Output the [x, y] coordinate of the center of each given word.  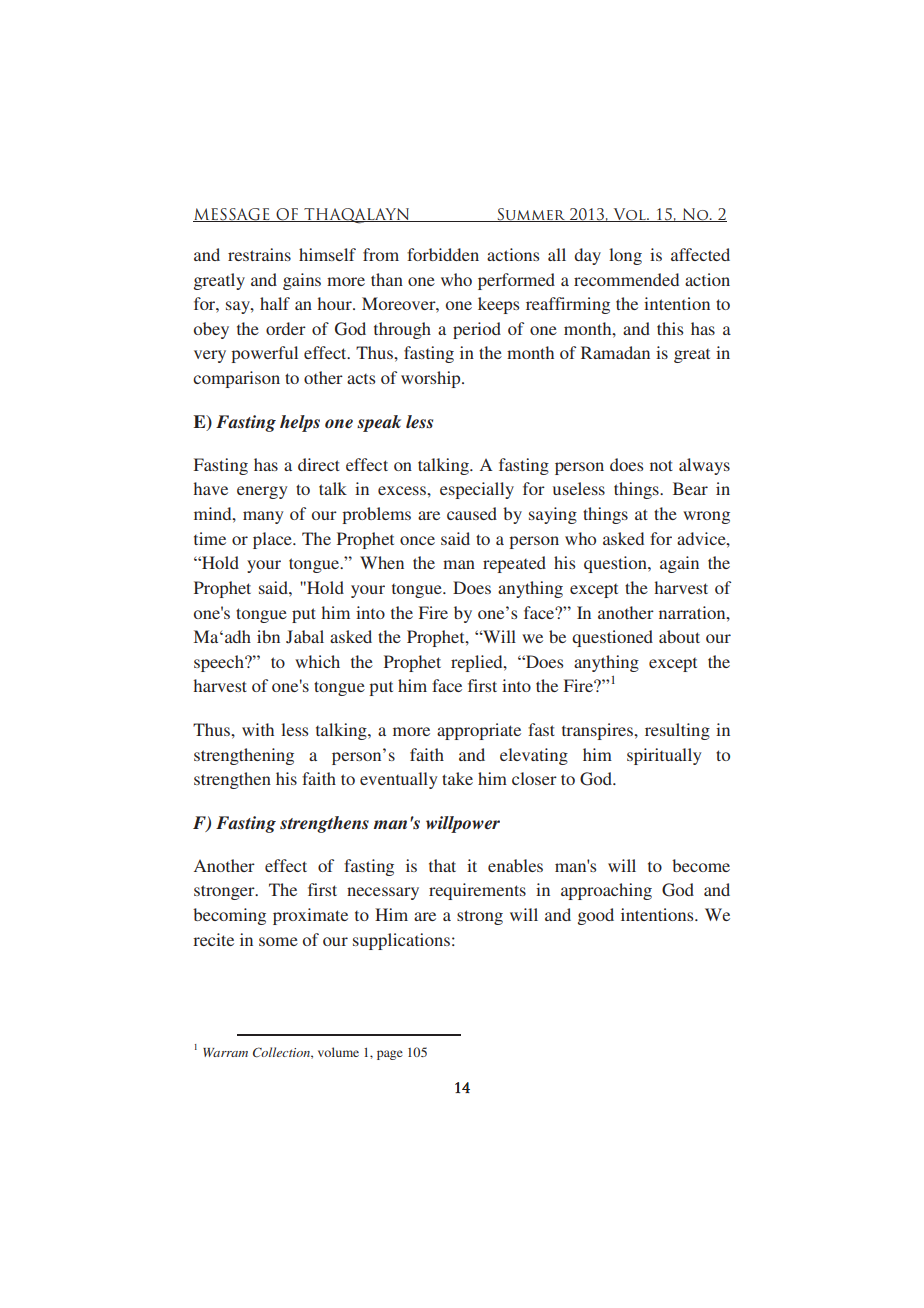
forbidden [443, 254]
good [596, 916]
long [625, 256]
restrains [259, 254]
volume [338, 1052]
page [390, 1055]
